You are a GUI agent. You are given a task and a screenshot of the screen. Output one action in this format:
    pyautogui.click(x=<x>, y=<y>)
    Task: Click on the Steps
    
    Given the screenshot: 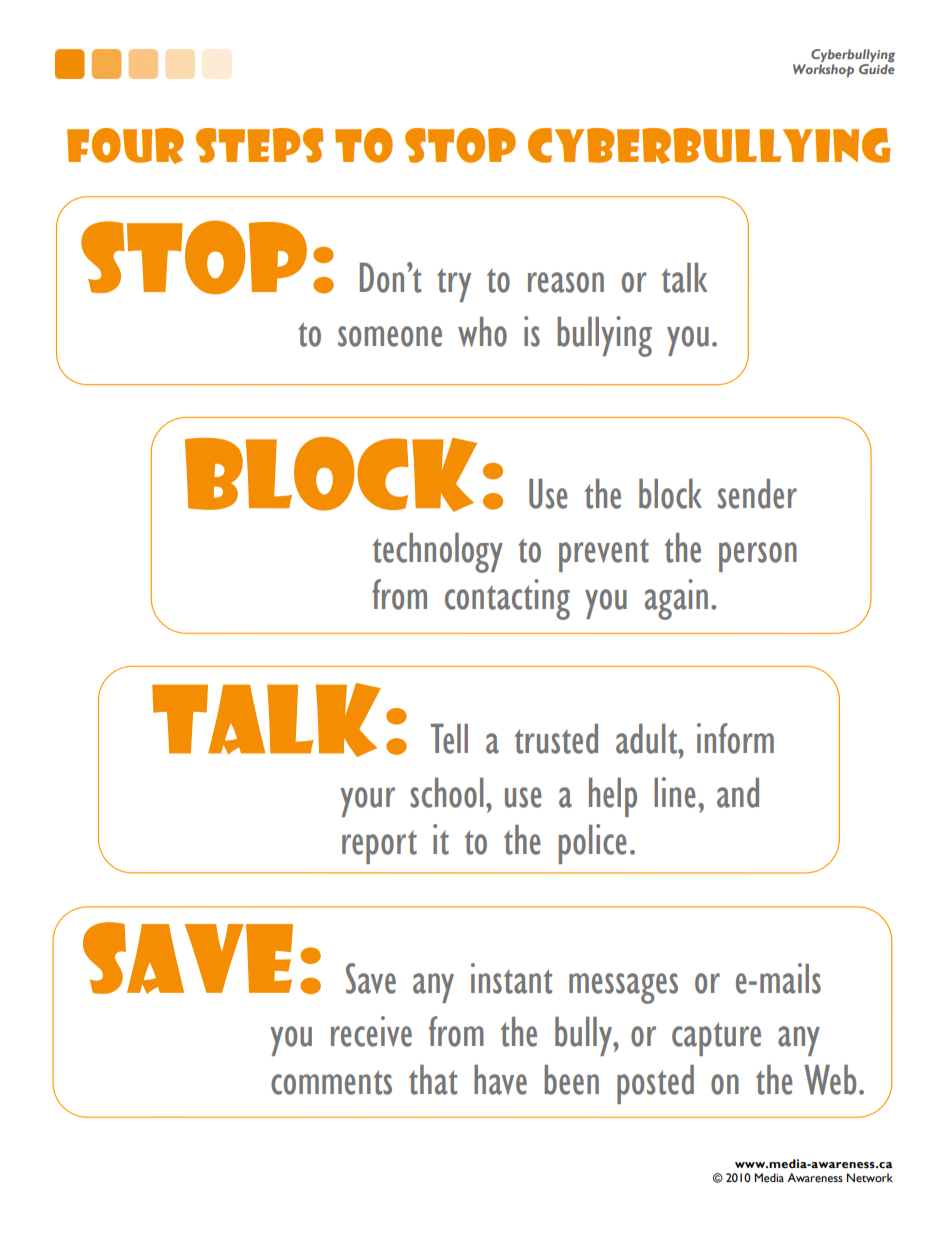 What is the action you would take?
    pyautogui.click(x=259, y=145)
